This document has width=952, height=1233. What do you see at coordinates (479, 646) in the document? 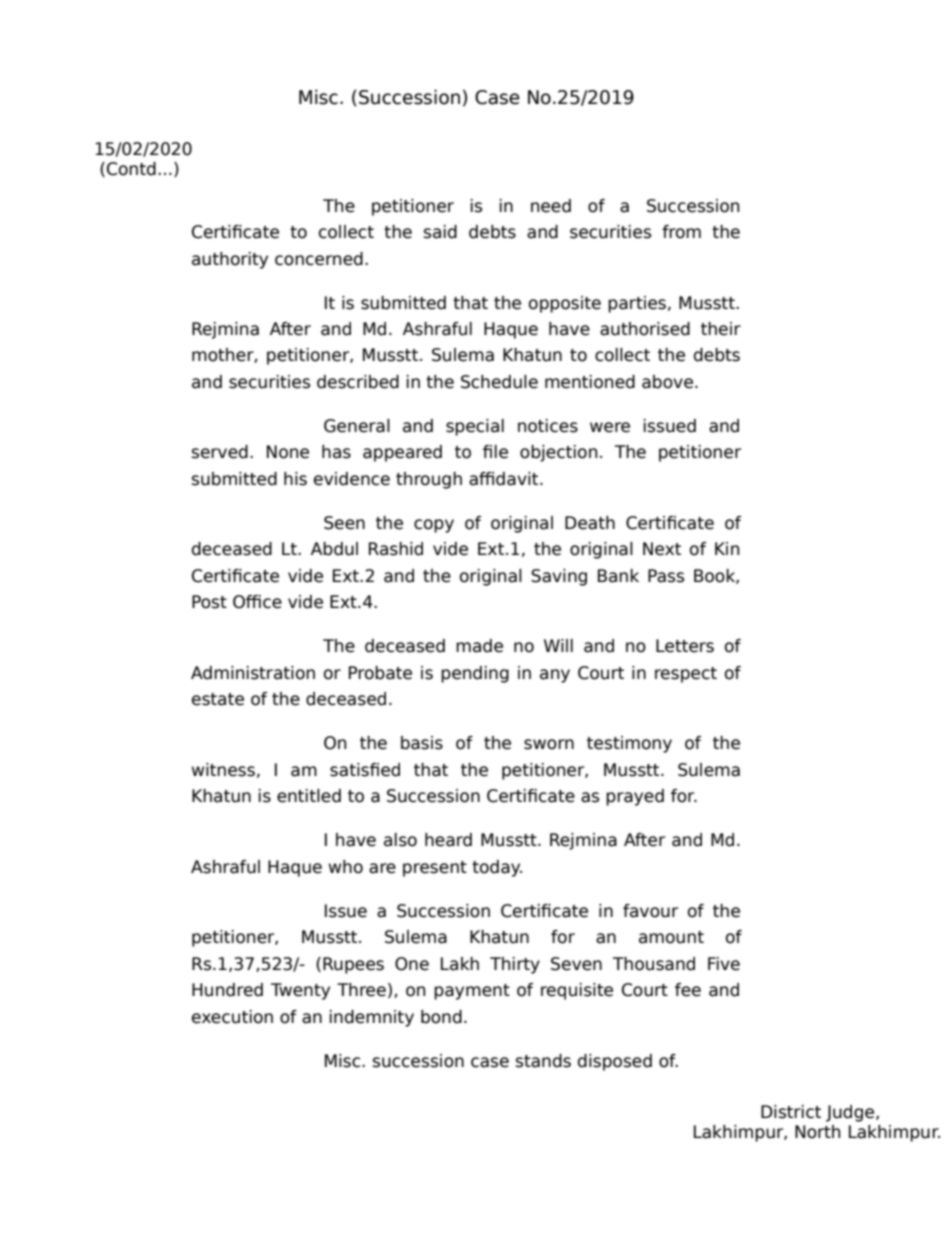
I see `made` at bounding box center [479, 646].
